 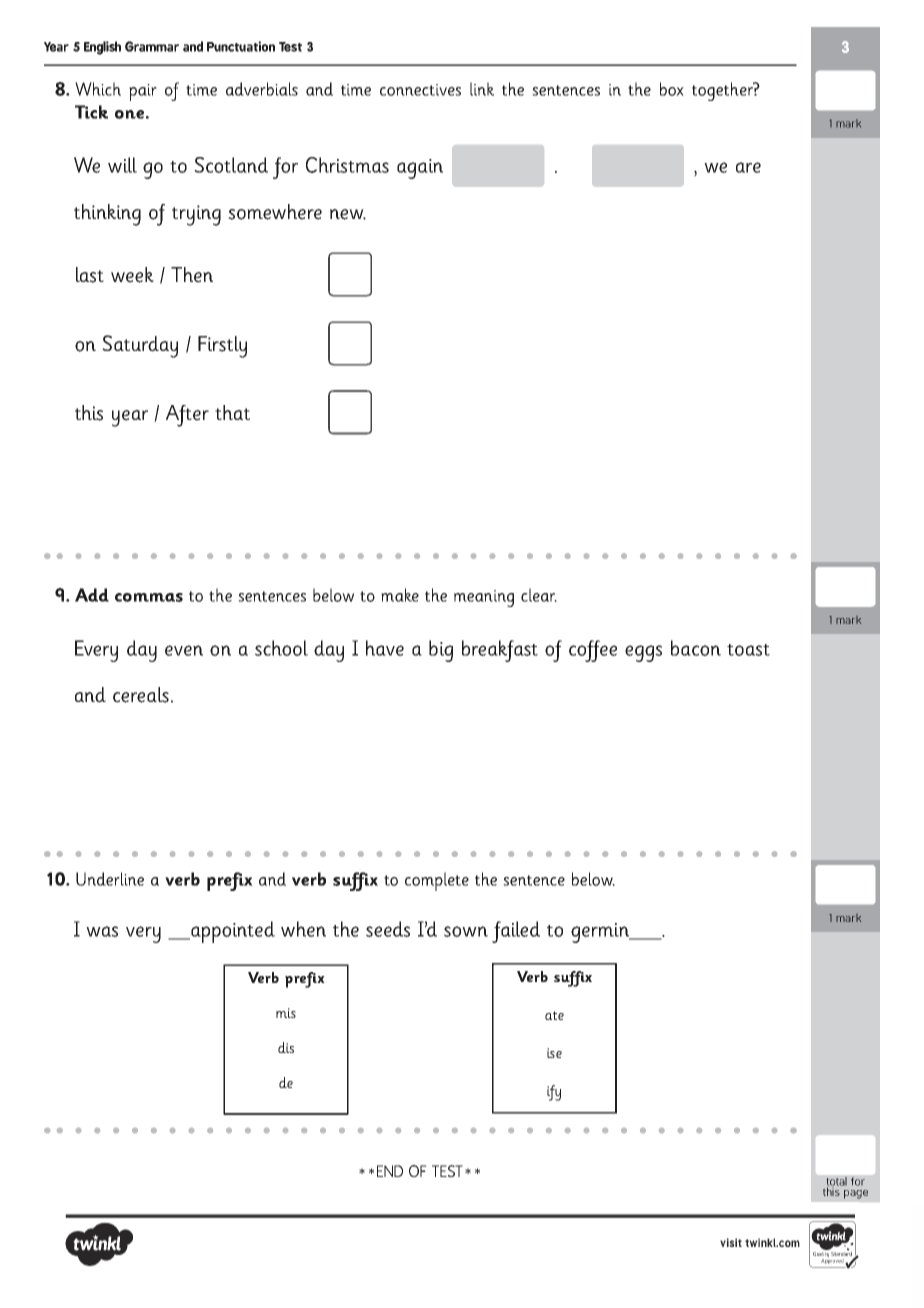 I want to click on dis, so click(x=286, y=1047).
